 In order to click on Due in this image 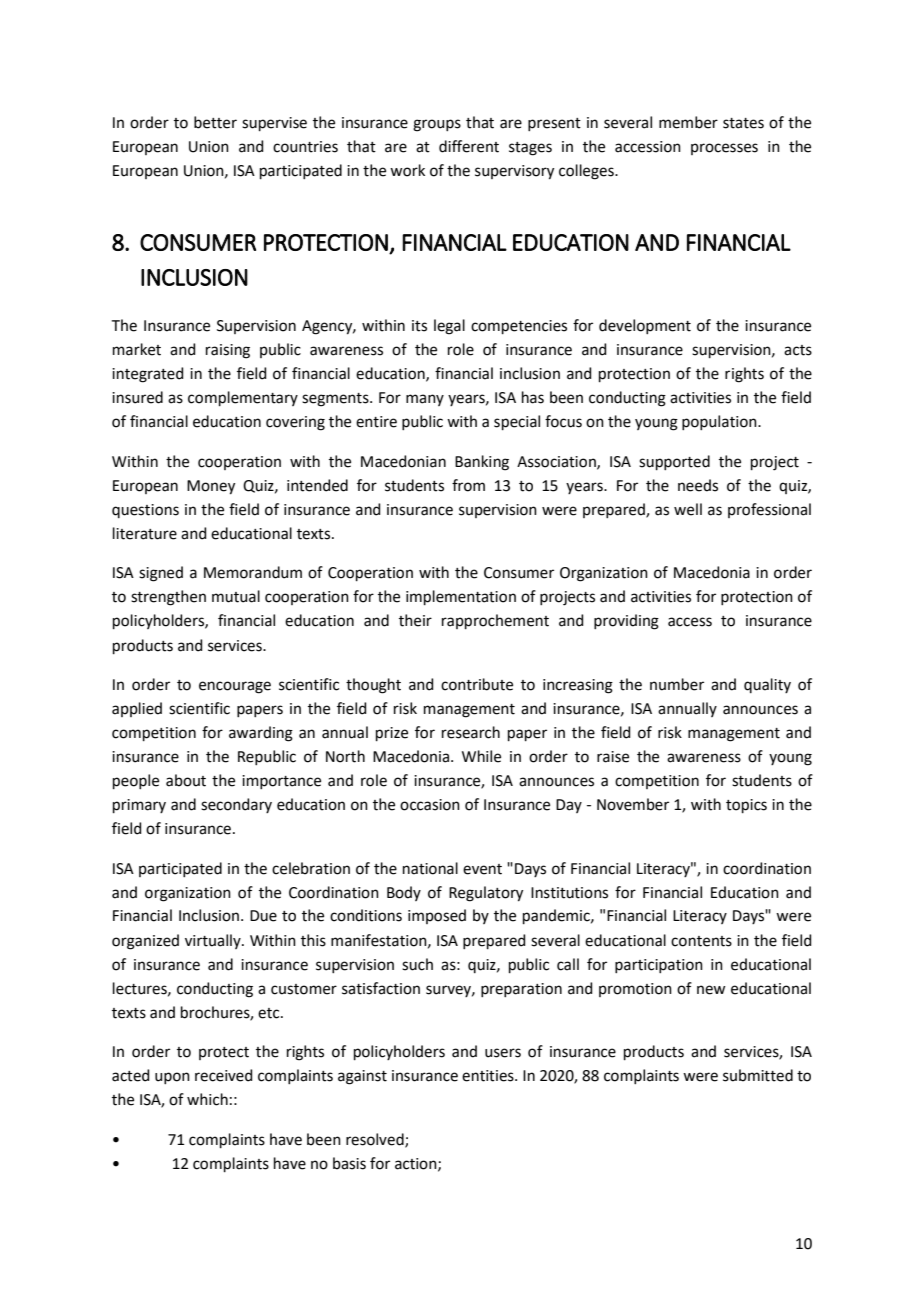, I will do `click(263, 916)`.
